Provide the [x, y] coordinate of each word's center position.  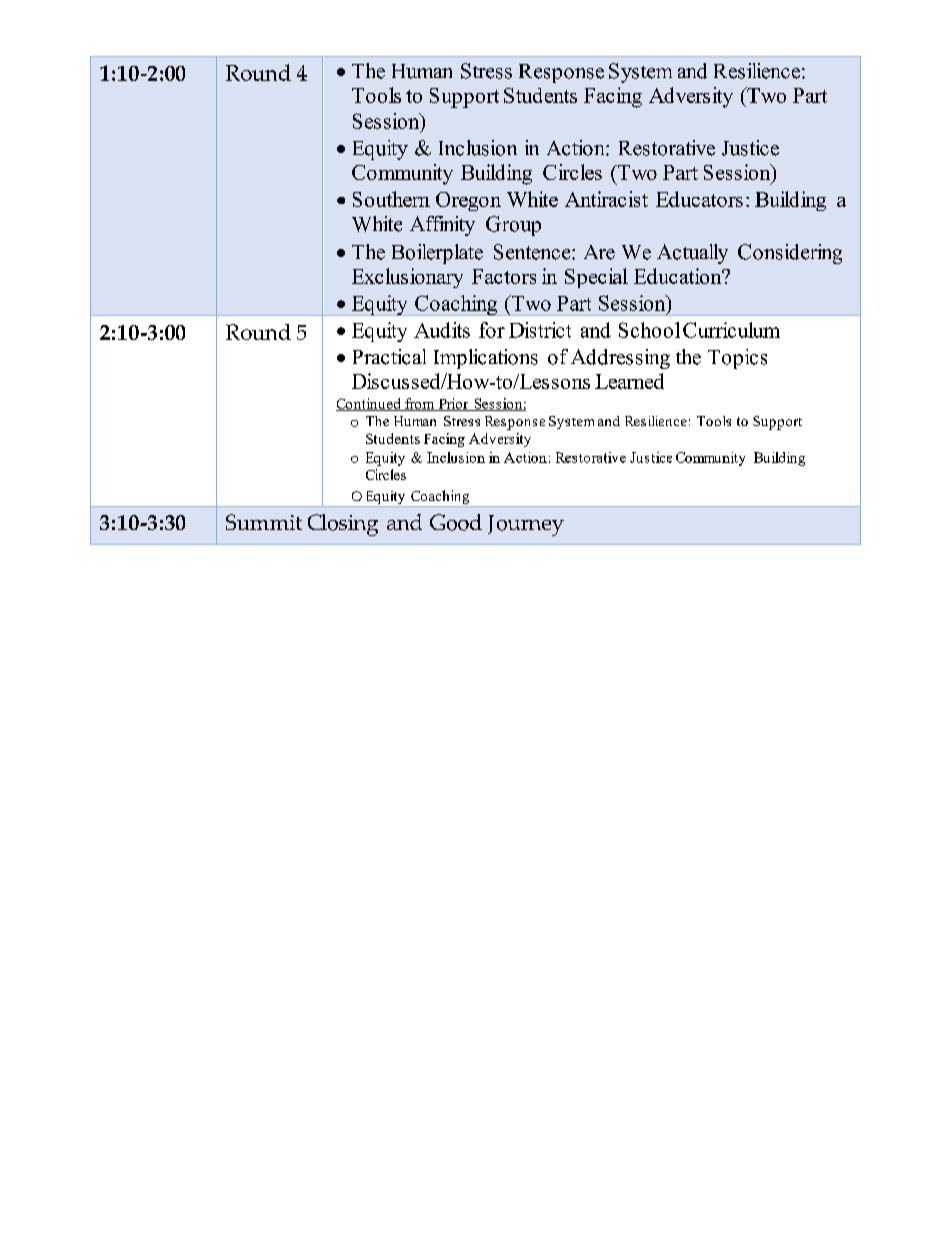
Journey [526, 525]
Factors [504, 276]
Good [456, 522]
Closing [343, 525]
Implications [486, 359]
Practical [389, 357]
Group [513, 226]
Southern [391, 199]
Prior [453, 404]
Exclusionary [407, 278]
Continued [369, 404]
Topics [737, 359]
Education [679, 276]
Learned [629, 381]
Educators [699, 199]
